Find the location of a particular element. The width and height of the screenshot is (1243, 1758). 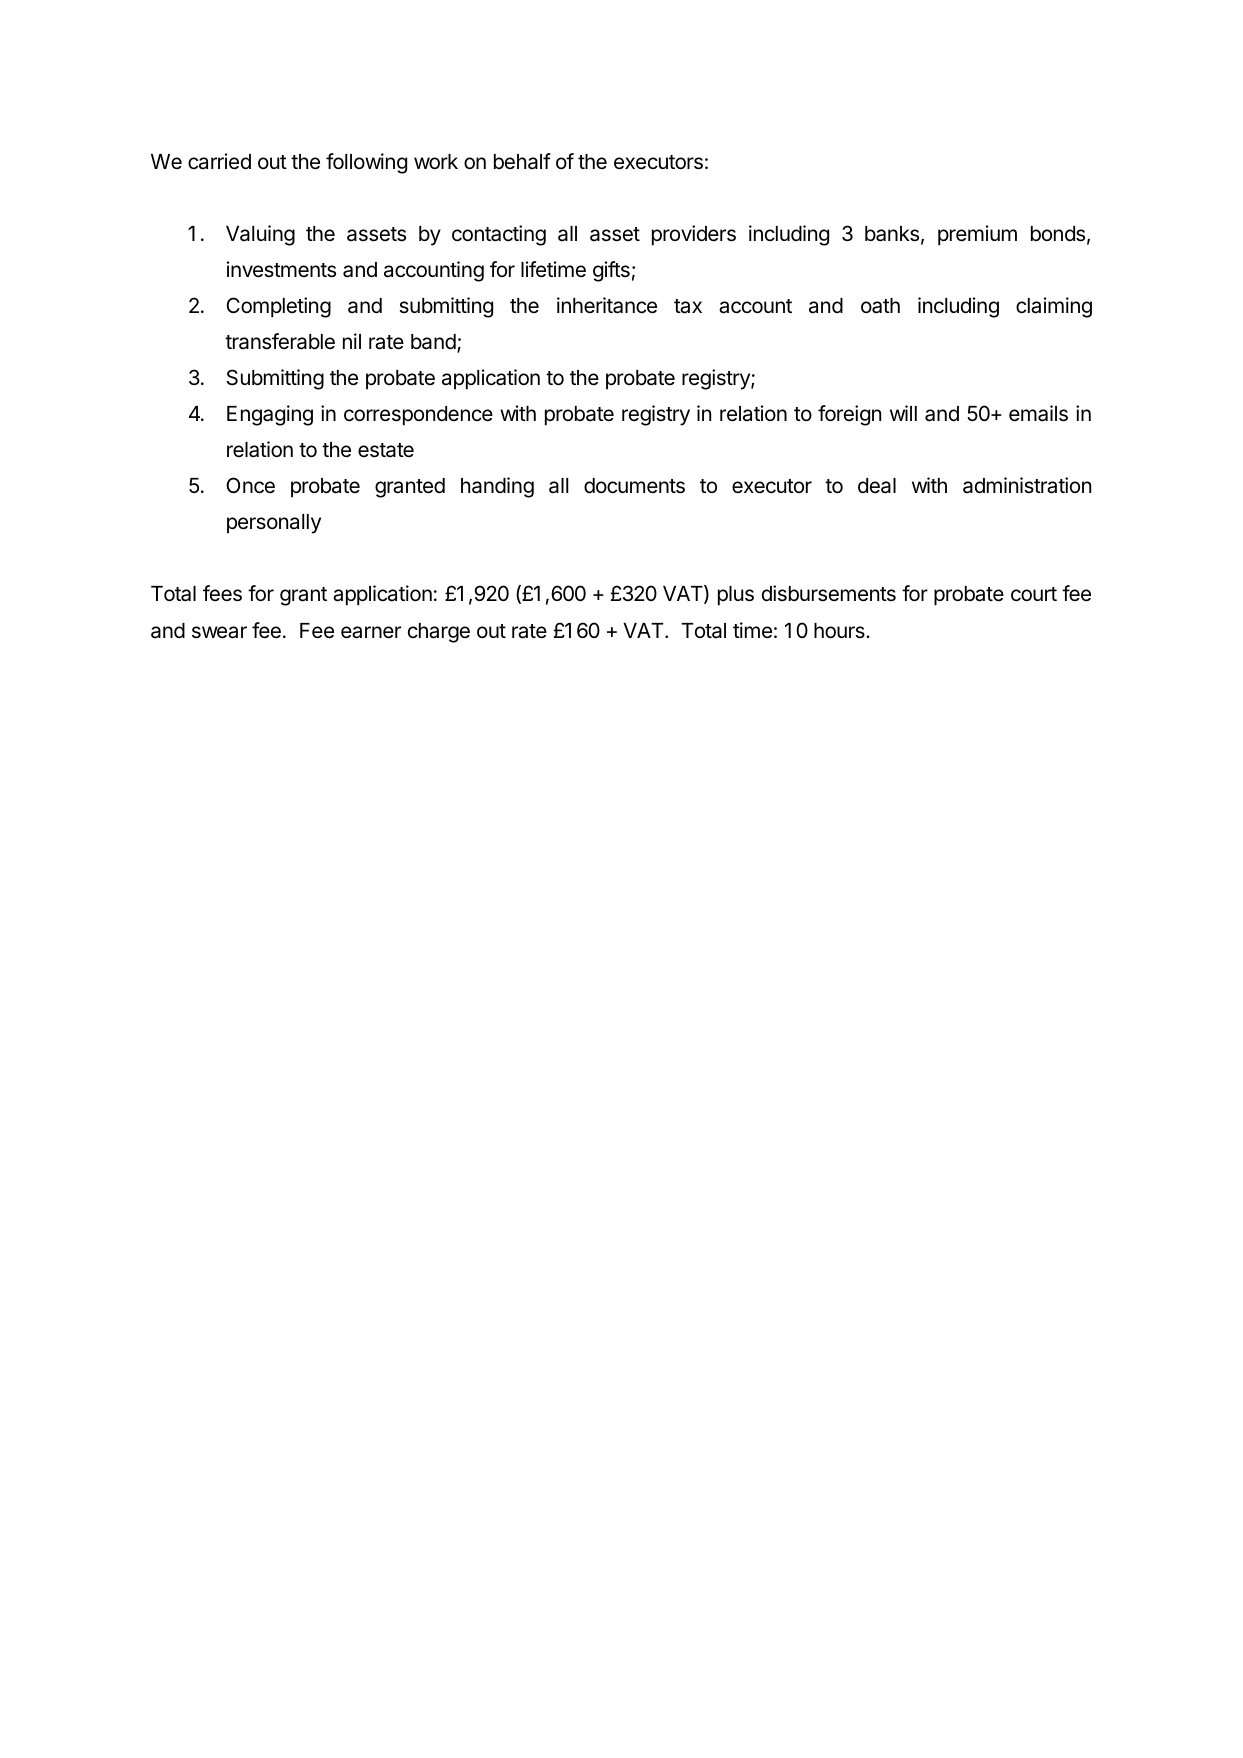

oath is located at coordinates (880, 306).
